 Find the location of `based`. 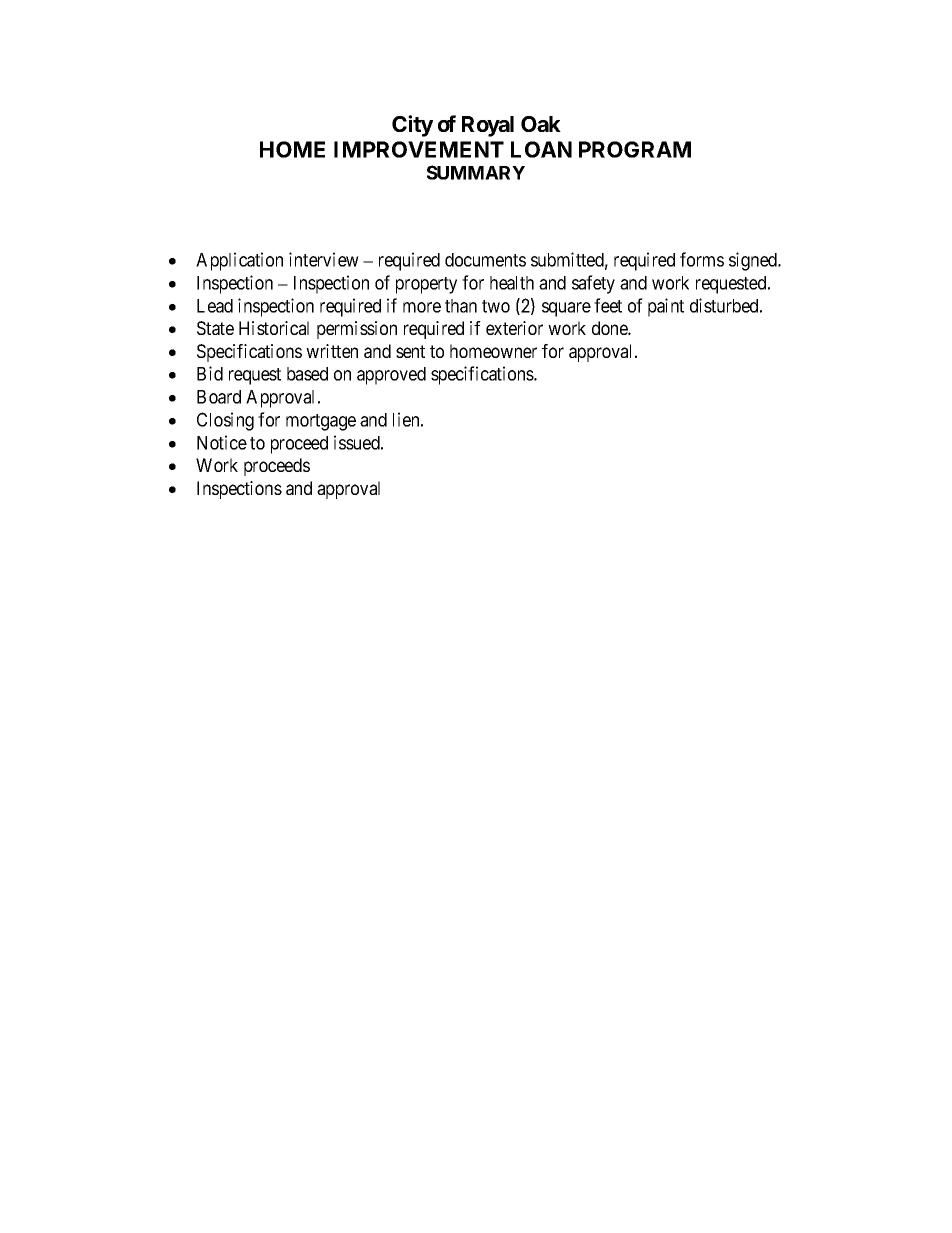

based is located at coordinates (307, 374).
